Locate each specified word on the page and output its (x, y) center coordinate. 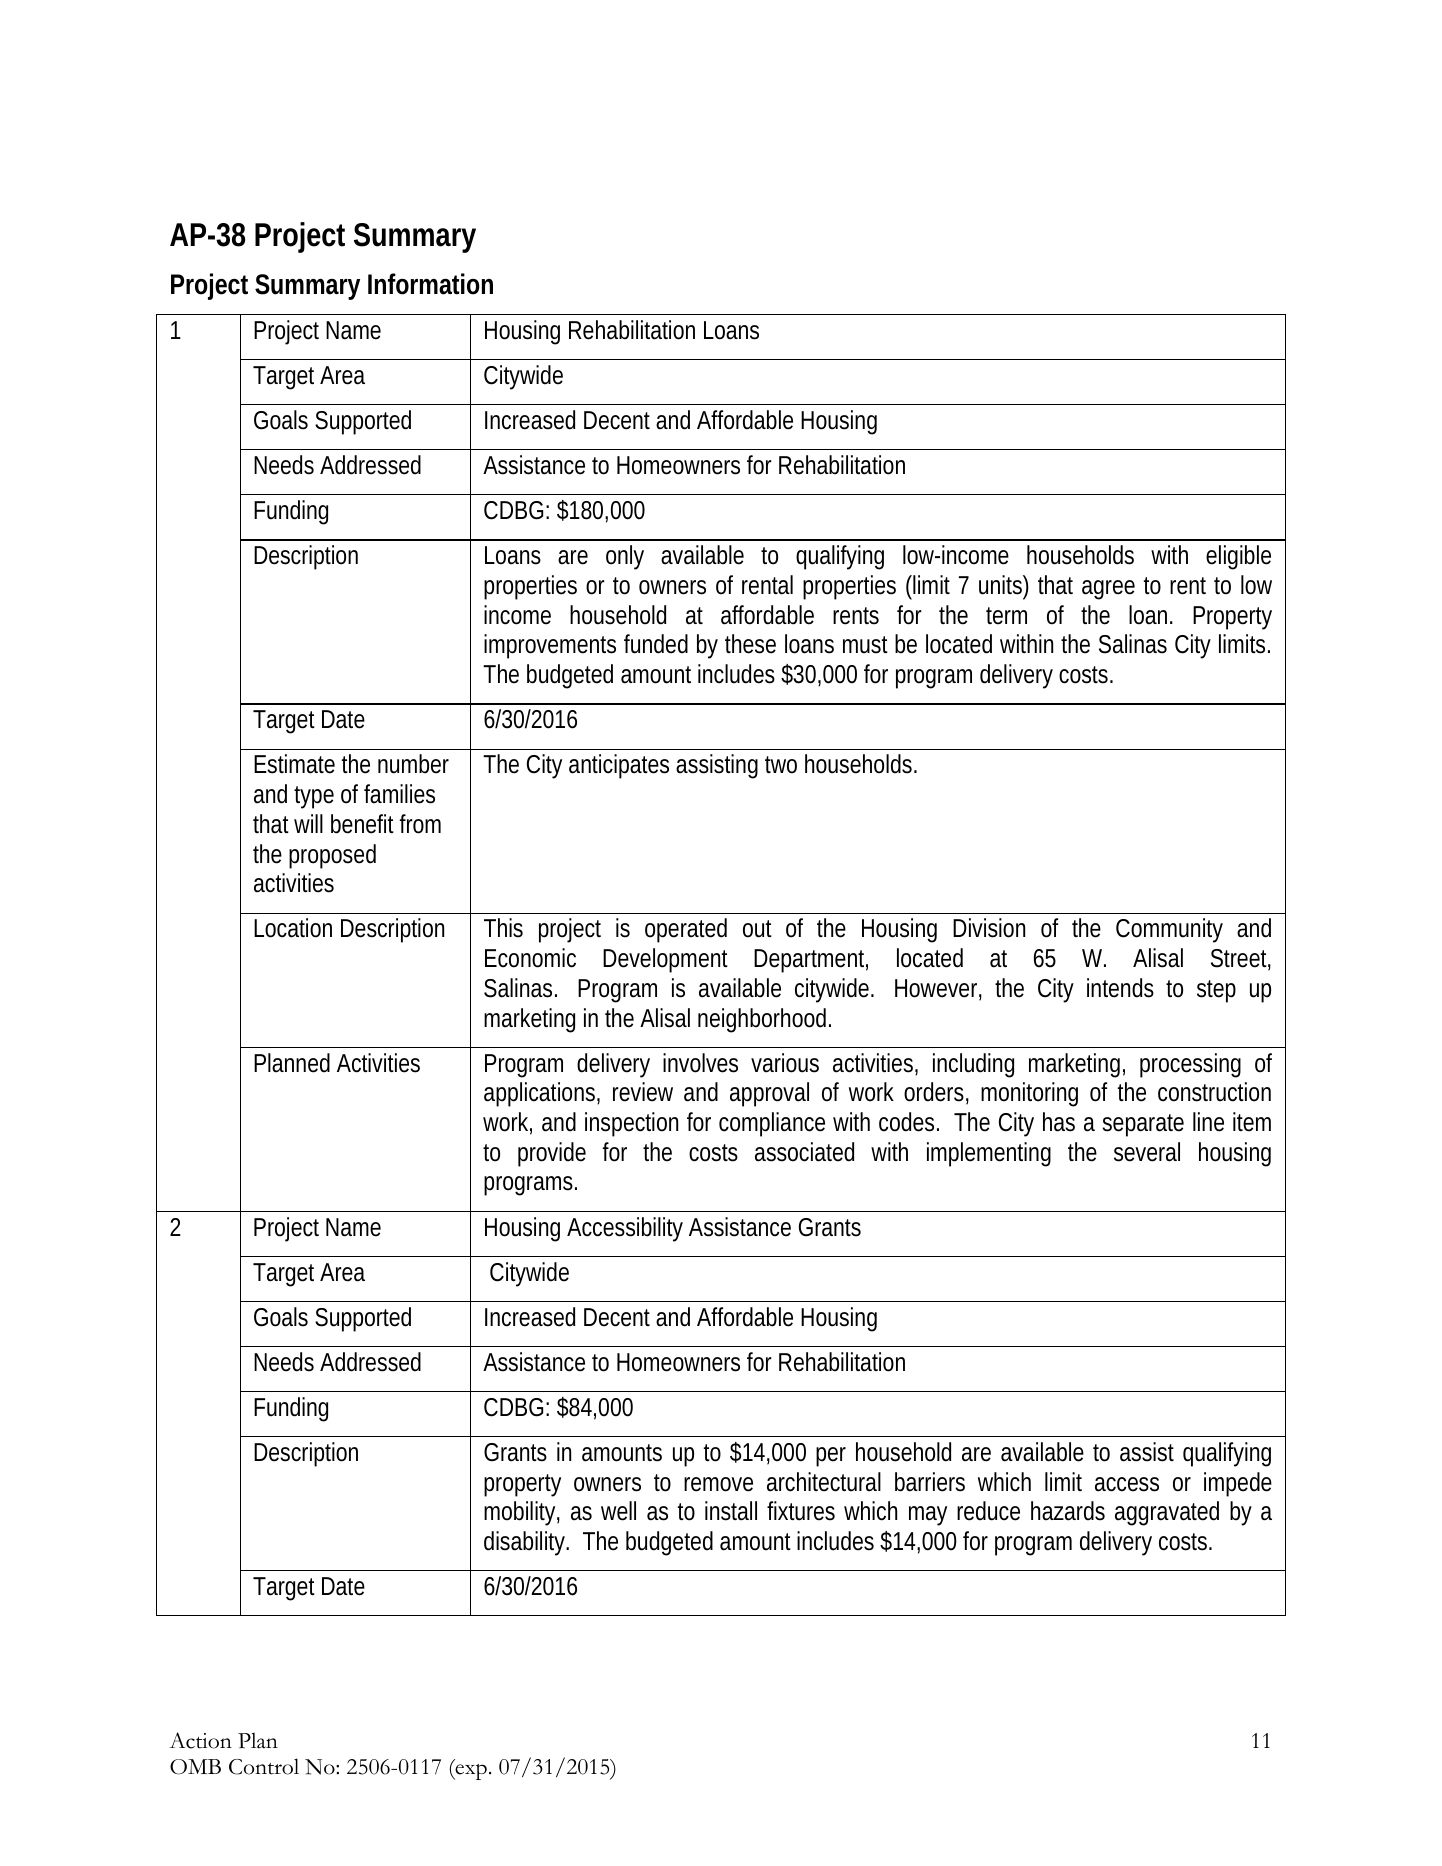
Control (264, 1766)
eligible (1238, 557)
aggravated (1167, 1513)
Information (430, 284)
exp (470, 1772)
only (625, 557)
